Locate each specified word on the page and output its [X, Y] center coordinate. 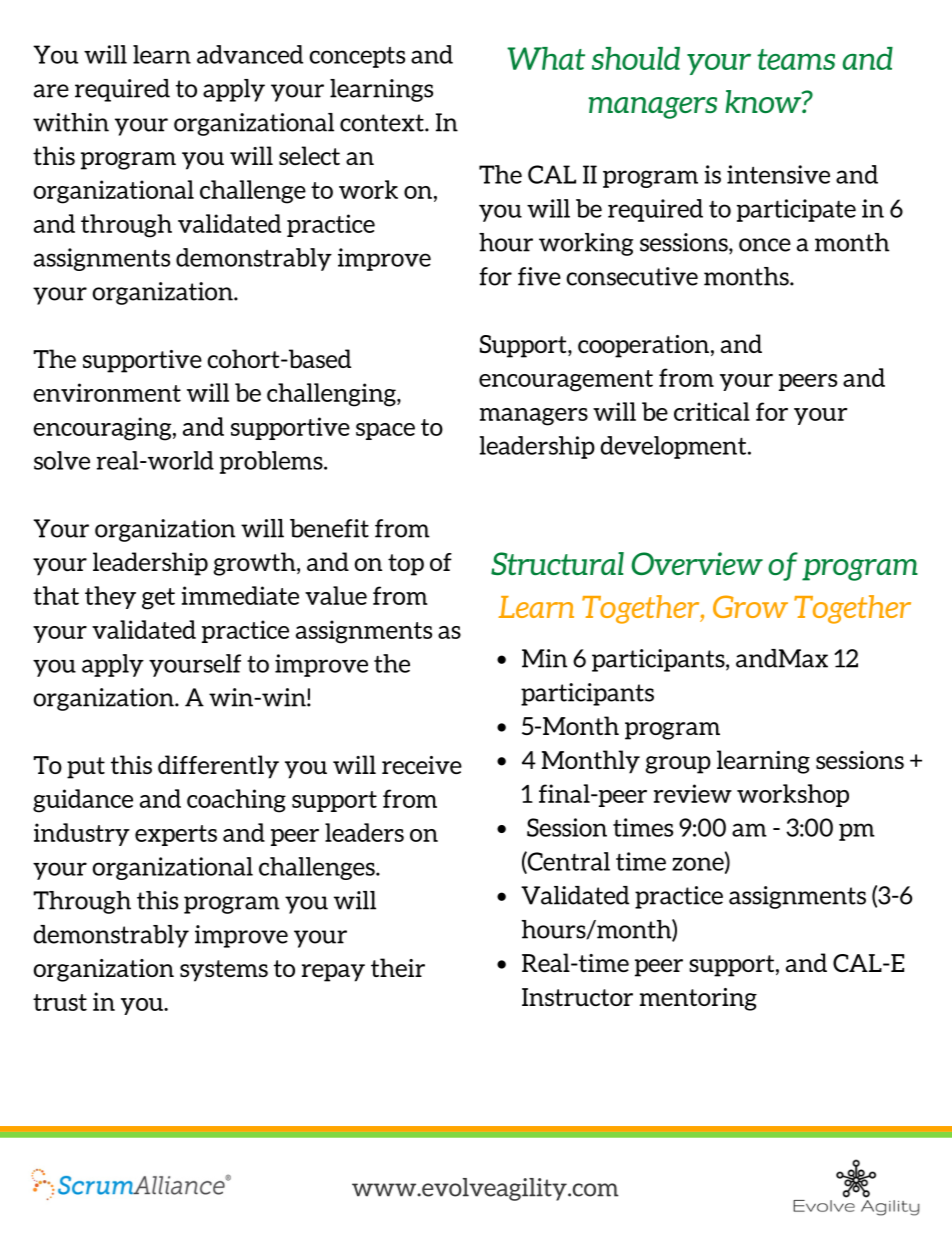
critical [712, 411]
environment [107, 392]
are [51, 91]
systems [224, 971]
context [383, 123]
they [110, 597]
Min [544, 658]
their [398, 967]
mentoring [698, 999]
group [678, 765]
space [385, 431]
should [636, 58]
